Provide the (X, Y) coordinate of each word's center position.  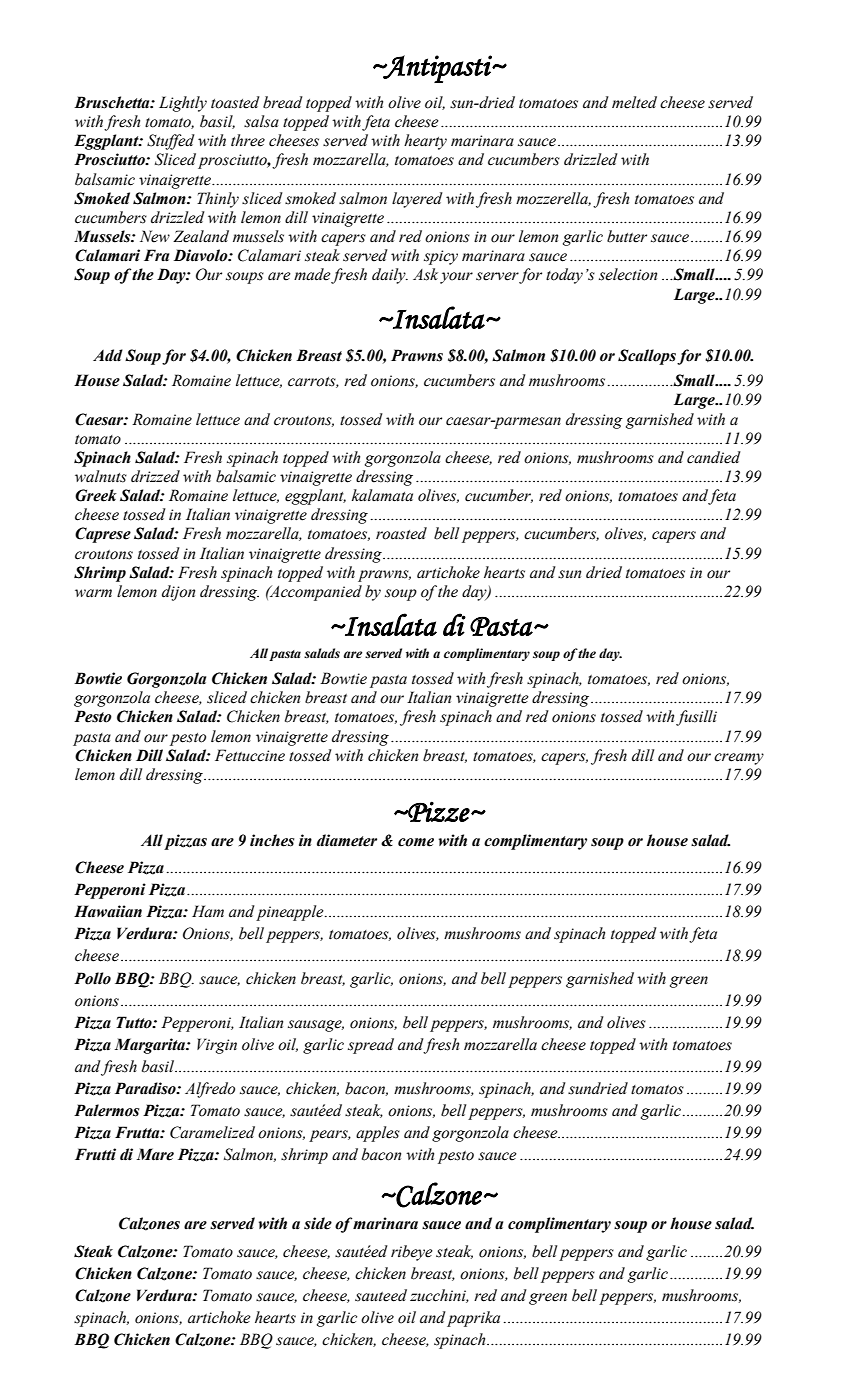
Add (108, 355)
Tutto (135, 1022)
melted (634, 102)
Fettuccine (250, 755)
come (416, 842)
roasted (401, 533)
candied (714, 457)
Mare (155, 1154)
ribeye (412, 1253)
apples (378, 1134)
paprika (473, 1319)
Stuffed (171, 142)
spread (371, 1046)
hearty (425, 142)
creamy (739, 759)
